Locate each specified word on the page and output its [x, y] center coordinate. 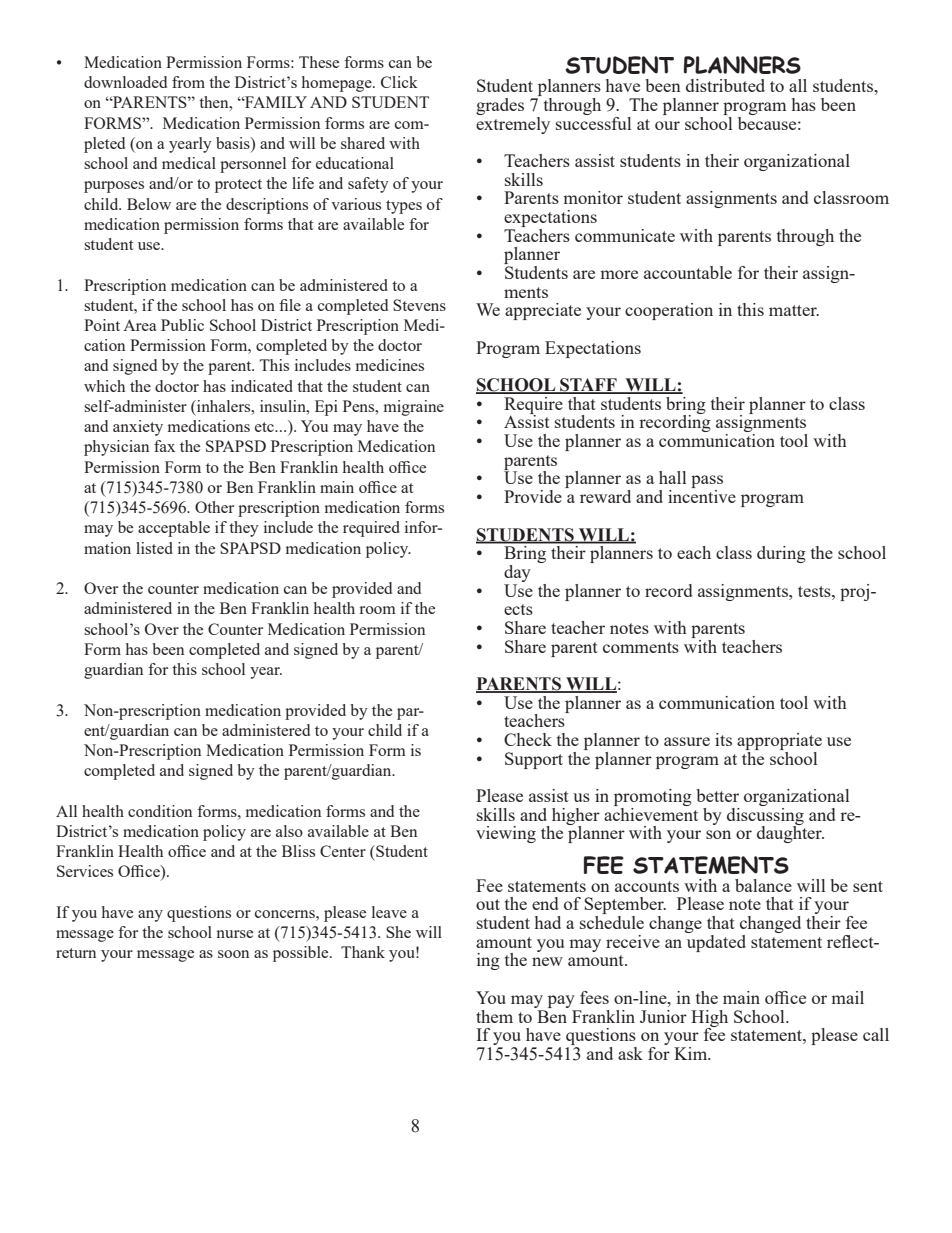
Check [528, 739]
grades [500, 106]
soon [233, 954]
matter [794, 310]
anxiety [138, 428]
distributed [725, 85]
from [188, 82]
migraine [414, 408]
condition [160, 811]
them [494, 1016]
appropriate [779, 741]
